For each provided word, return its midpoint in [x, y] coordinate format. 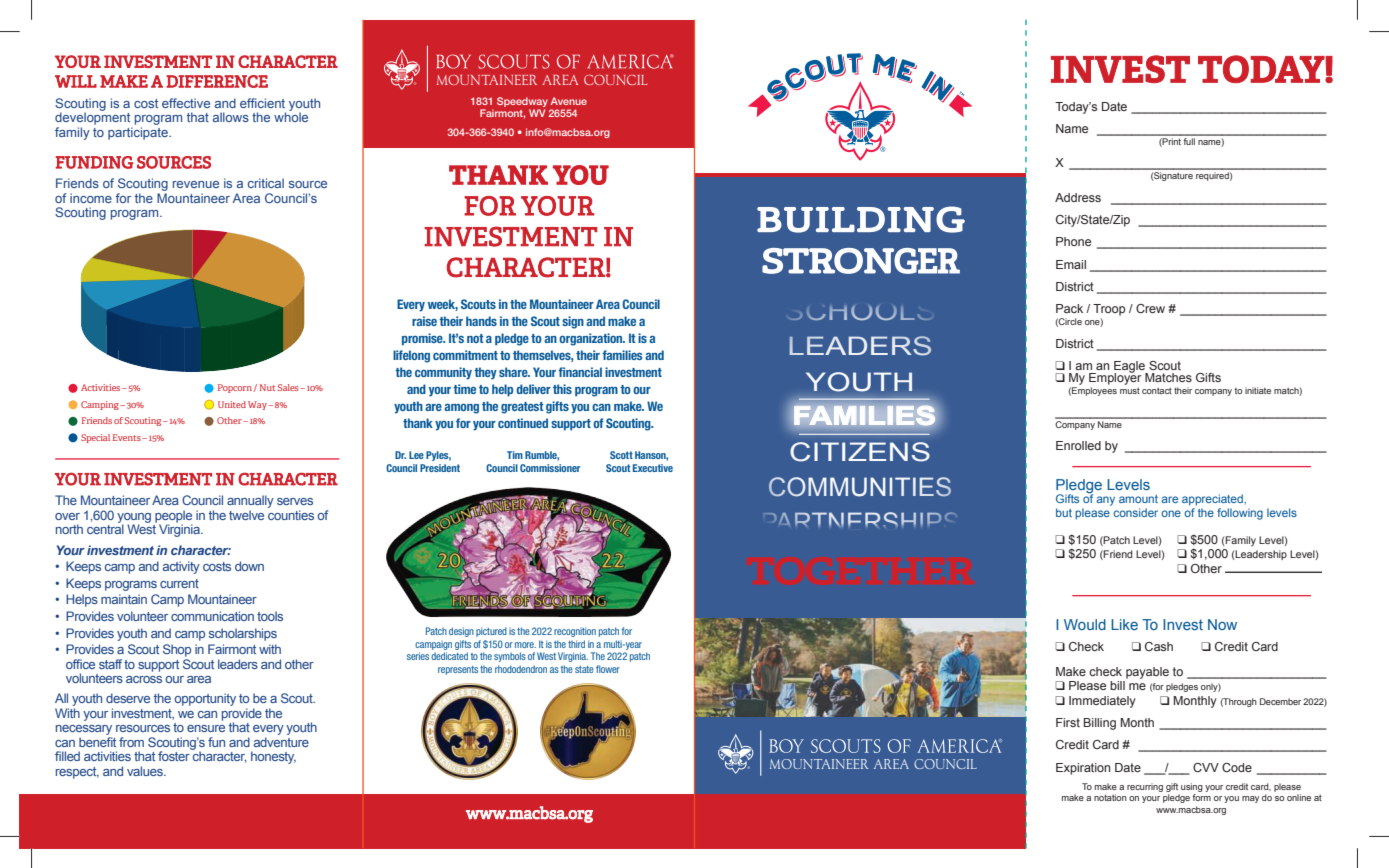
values [146, 771]
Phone [1073, 241]
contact [1157, 390]
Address [1078, 197]
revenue [196, 184]
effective [186, 103]
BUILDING [861, 219]
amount [1138, 499]
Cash [1159, 646]
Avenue [568, 101]
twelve [246, 515]
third [576, 644]
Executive [653, 468]
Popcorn [235, 388]
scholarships [243, 634]
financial [580, 372]
